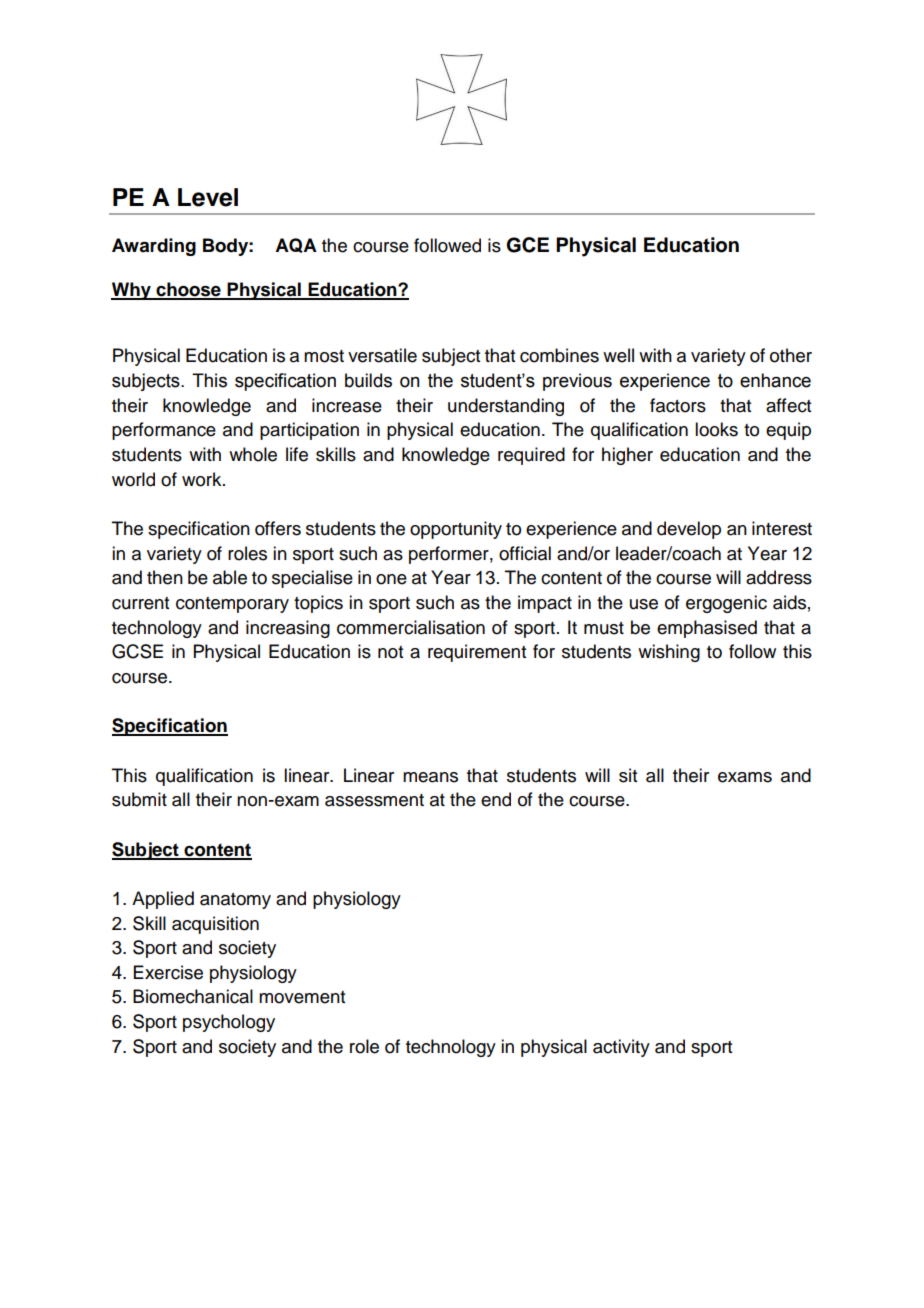 The height and width of the screenshot is (1308, 924). What do you see at coordinates (716, 429) in the screenshot?
I see `looks` at bounding box center [716, 429].
